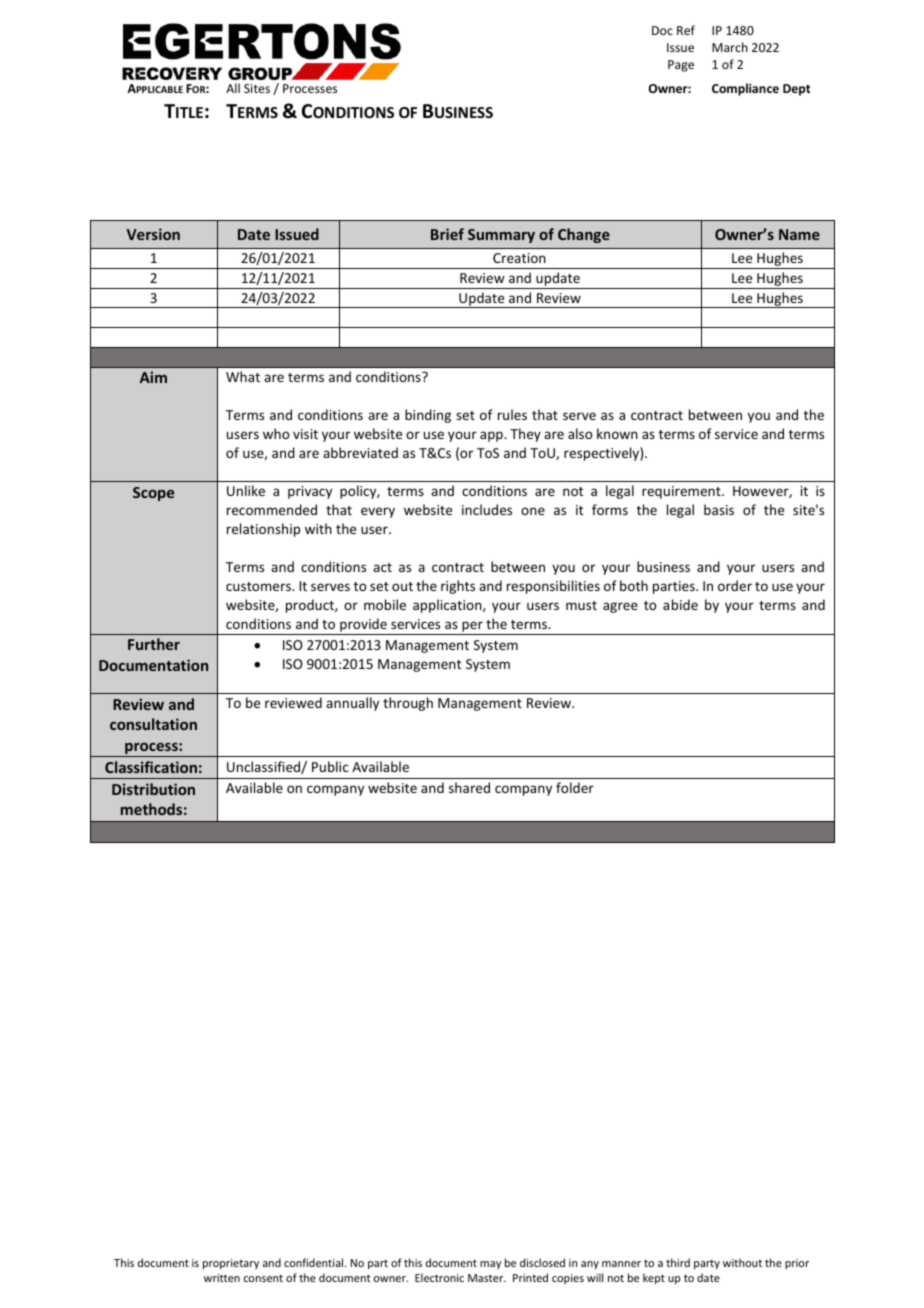  Describe the element at coordinates (154, 644) in the screenshot. I see `Further` at that location.
